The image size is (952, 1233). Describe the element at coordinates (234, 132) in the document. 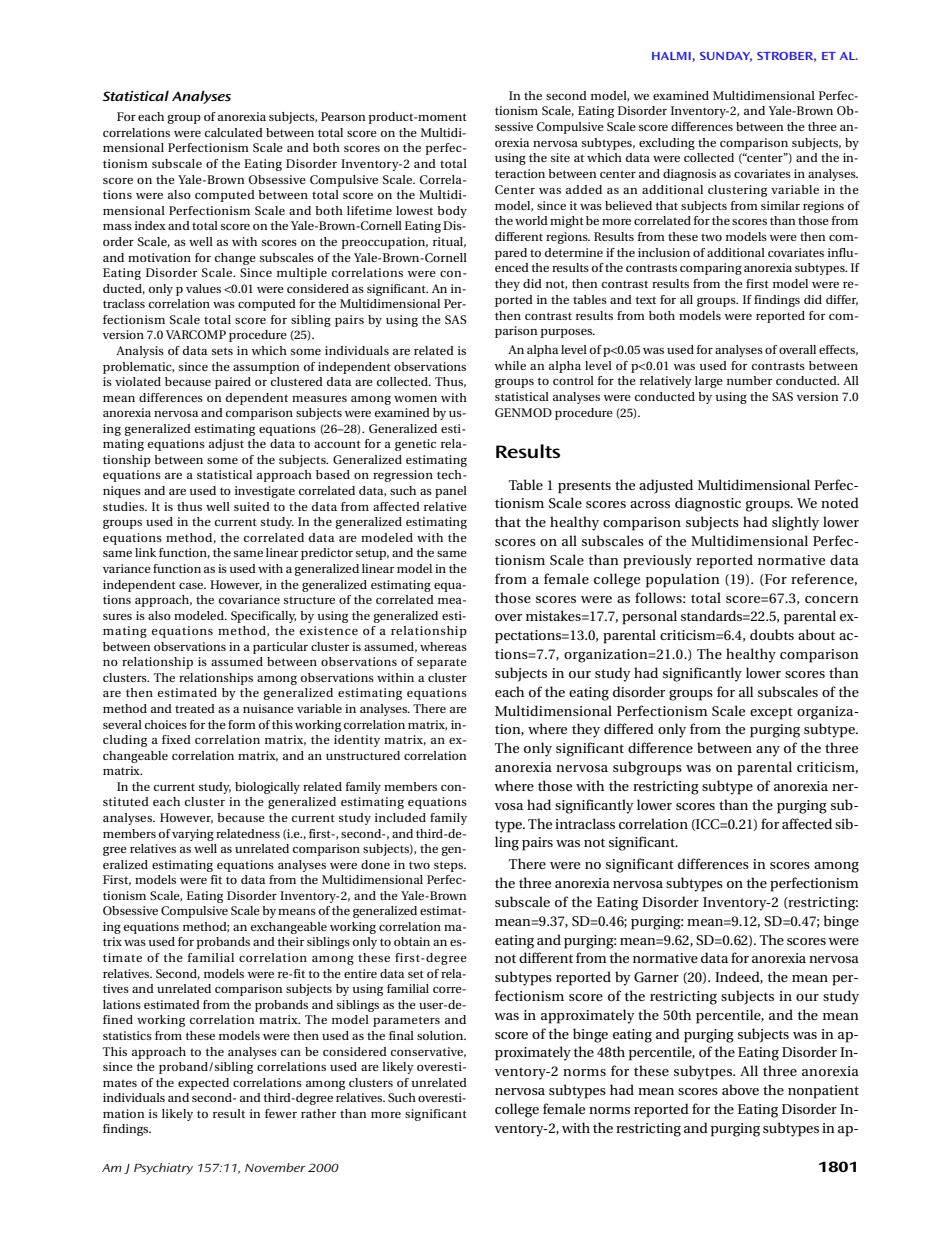

I see `calculated` at that location.
